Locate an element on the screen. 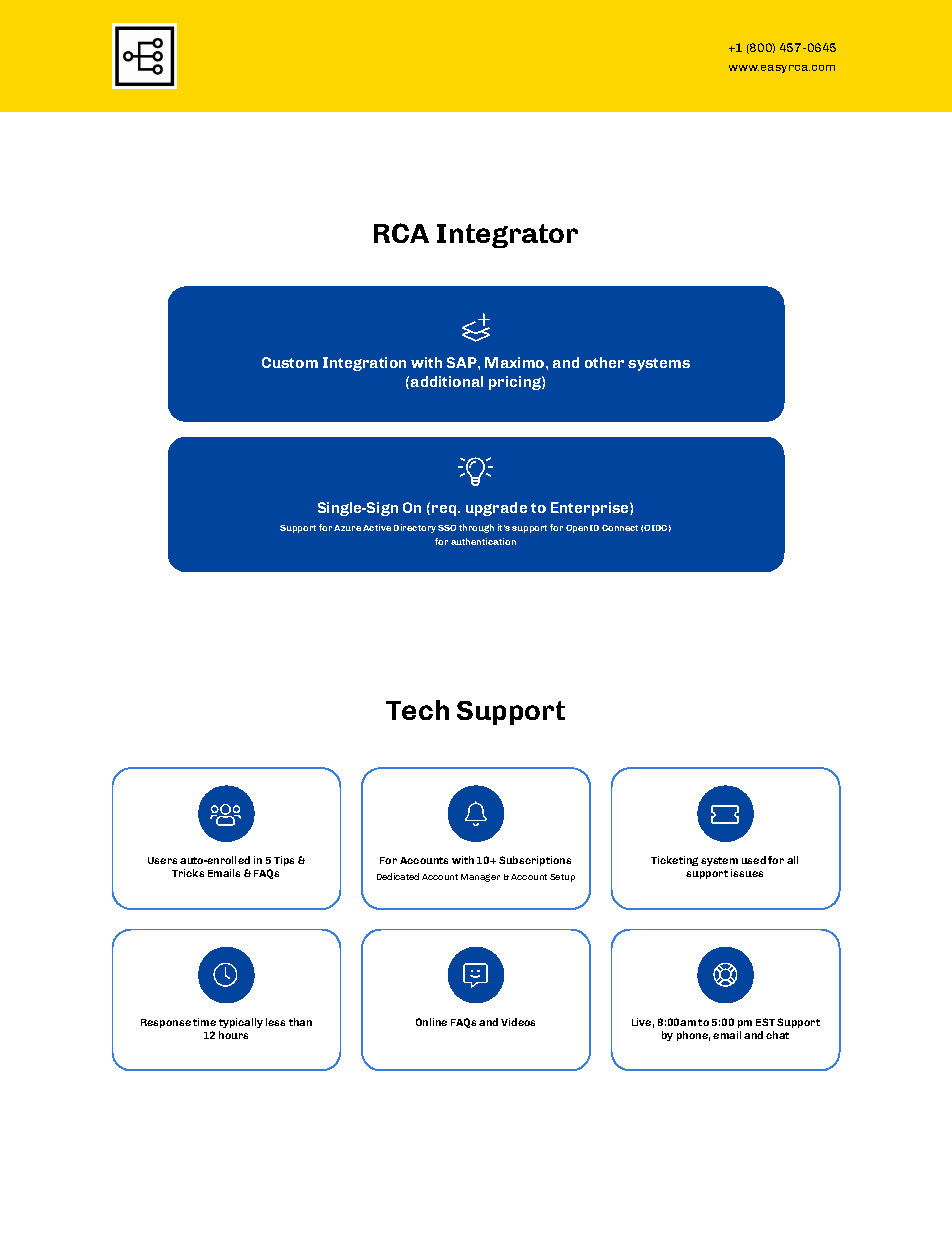 This screenshot has width=952, height=1233. Connect is located at coordinates (620, 528).
